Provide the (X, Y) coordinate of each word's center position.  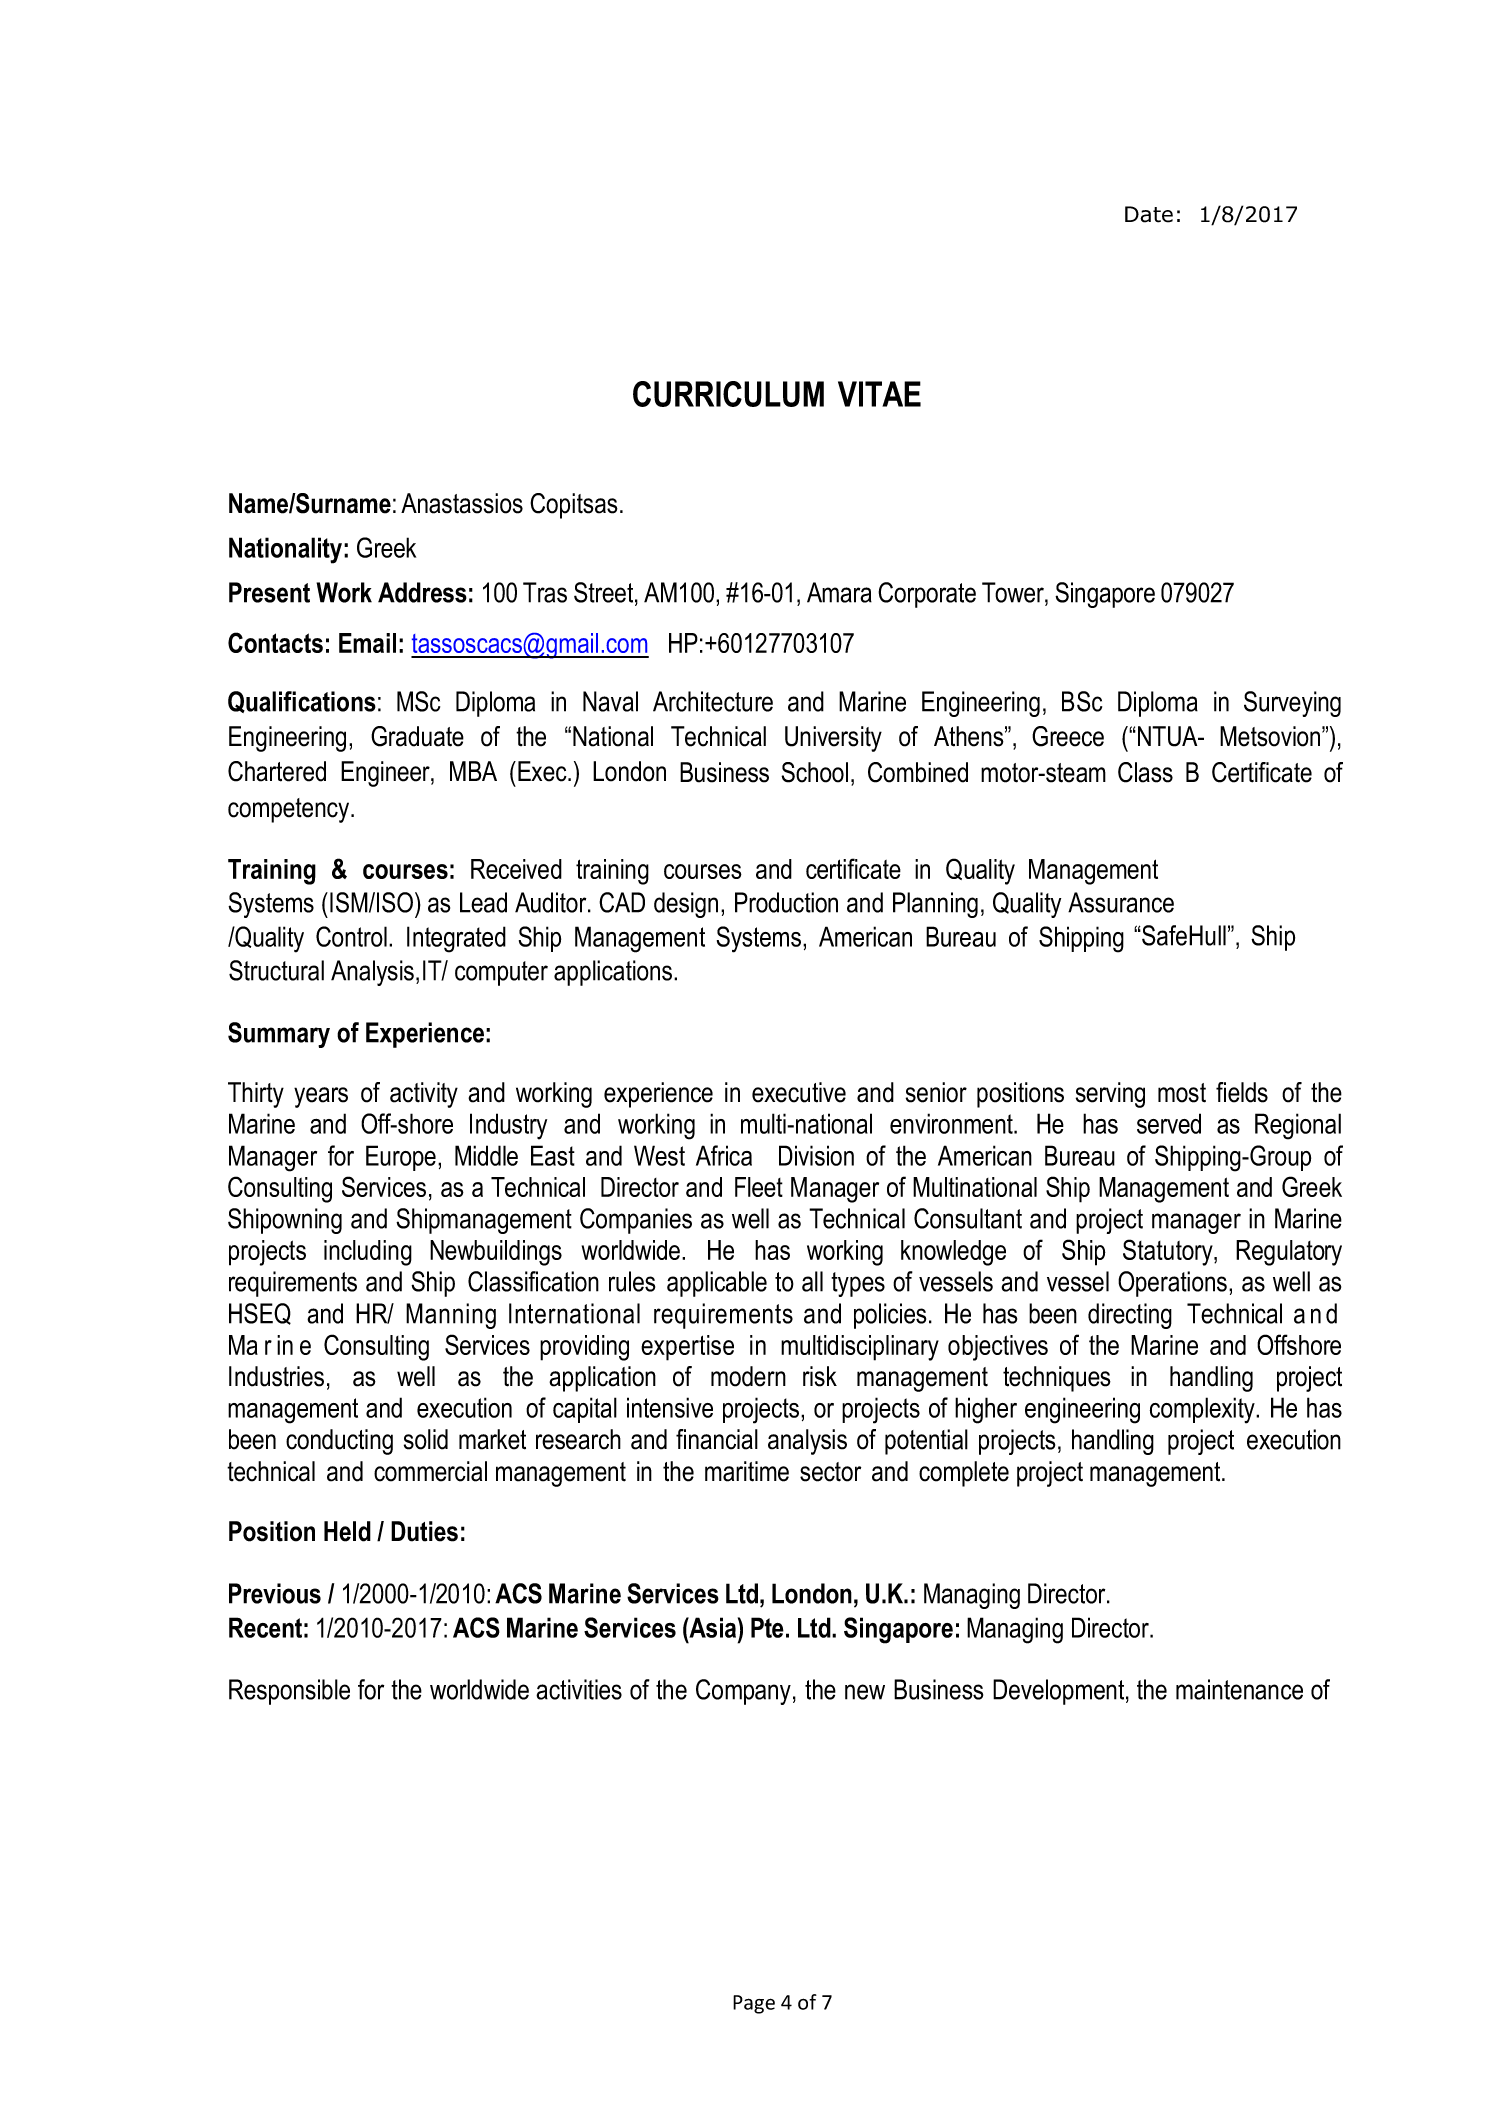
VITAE (879, 394)
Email (367, 643)
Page (754, 2004)
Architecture (713, 701)
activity (424, 1095)
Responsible (289, 1692)
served (1169, 1123)
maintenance (1239, 1689)
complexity (1203, 1410)
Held (347, 1531)
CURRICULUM (728, 394)
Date (1149, 214)
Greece (1068, 736)
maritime (747, 1471)
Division (816, 1155)
